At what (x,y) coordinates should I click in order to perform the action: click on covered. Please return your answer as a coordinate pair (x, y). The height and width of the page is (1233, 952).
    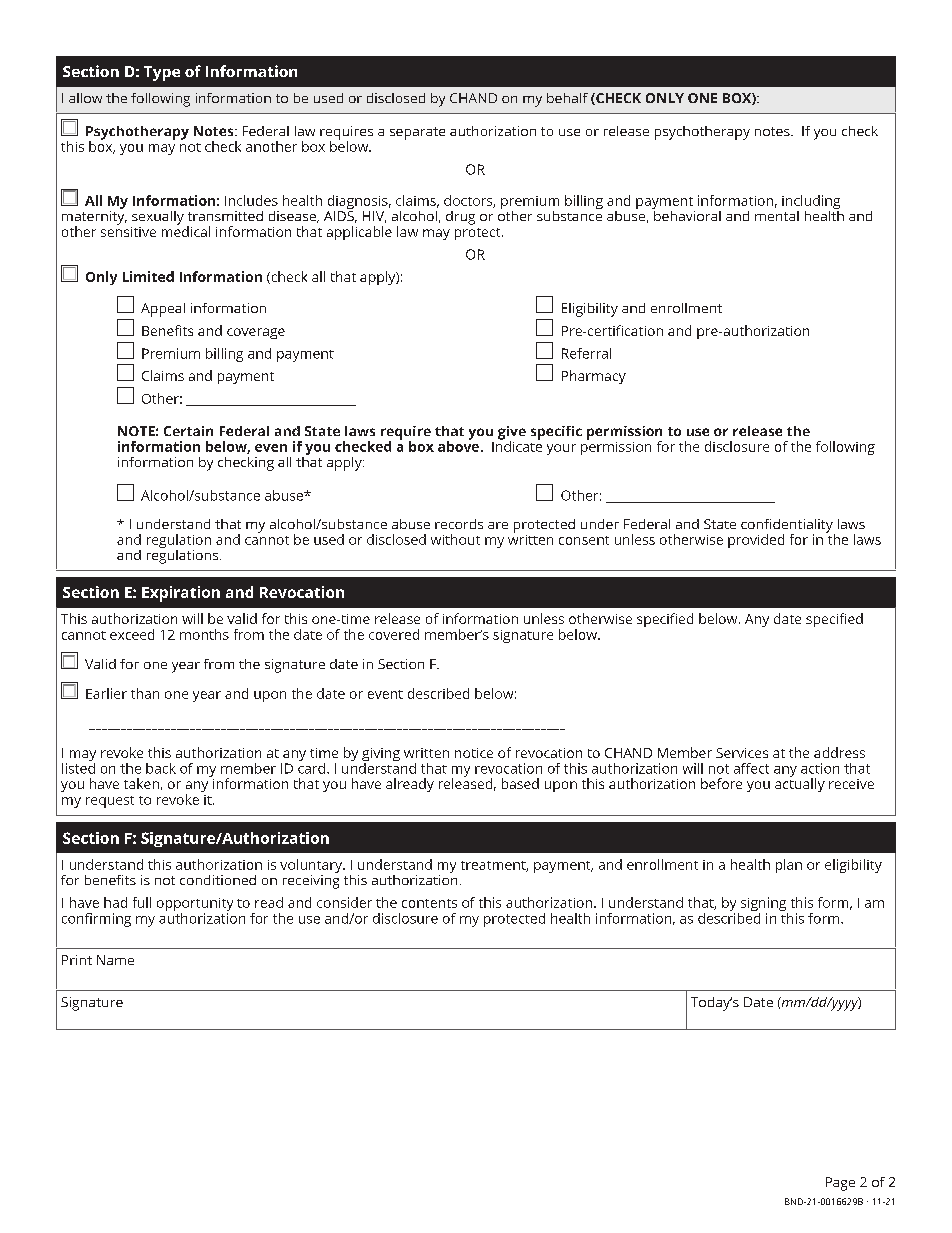
    Looking at the image, I should click on (394, 634).
